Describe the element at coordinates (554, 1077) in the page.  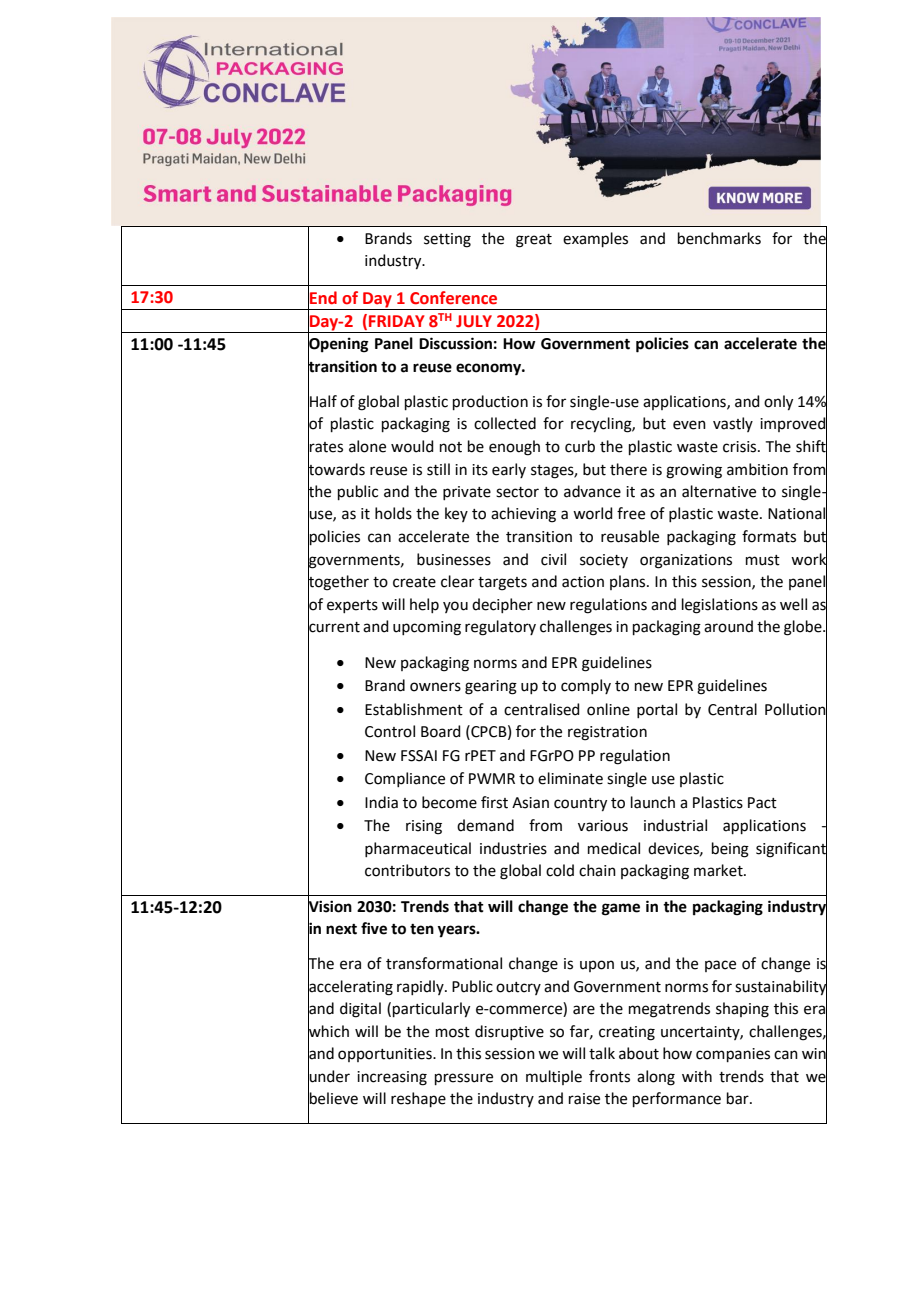
I see `multiple` at that location.
